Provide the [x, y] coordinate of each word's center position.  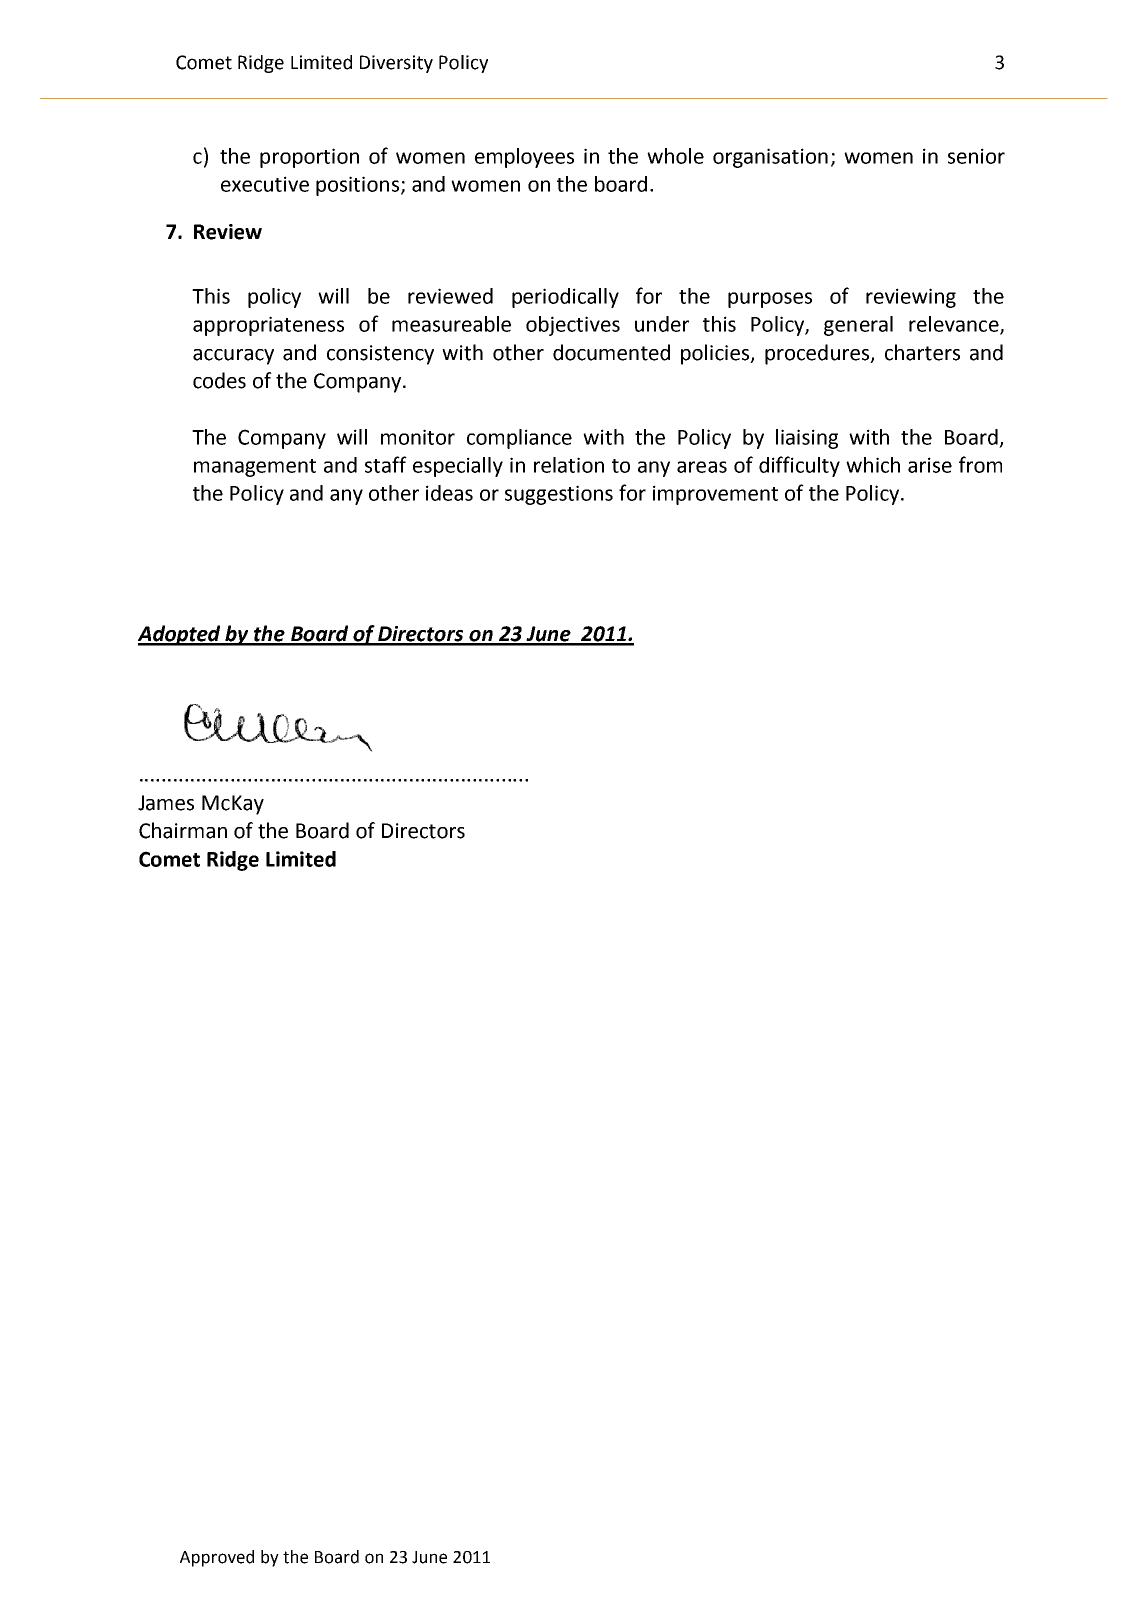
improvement [715, 495]
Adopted [180, 635]
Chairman [183, 830]
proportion [309, 158]
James [166, 803]
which [873, 465]
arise [930, 465]
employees [524, 158]
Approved [217, 1558]
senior [976, 156]
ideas [449, 493]
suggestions [559, 495]
